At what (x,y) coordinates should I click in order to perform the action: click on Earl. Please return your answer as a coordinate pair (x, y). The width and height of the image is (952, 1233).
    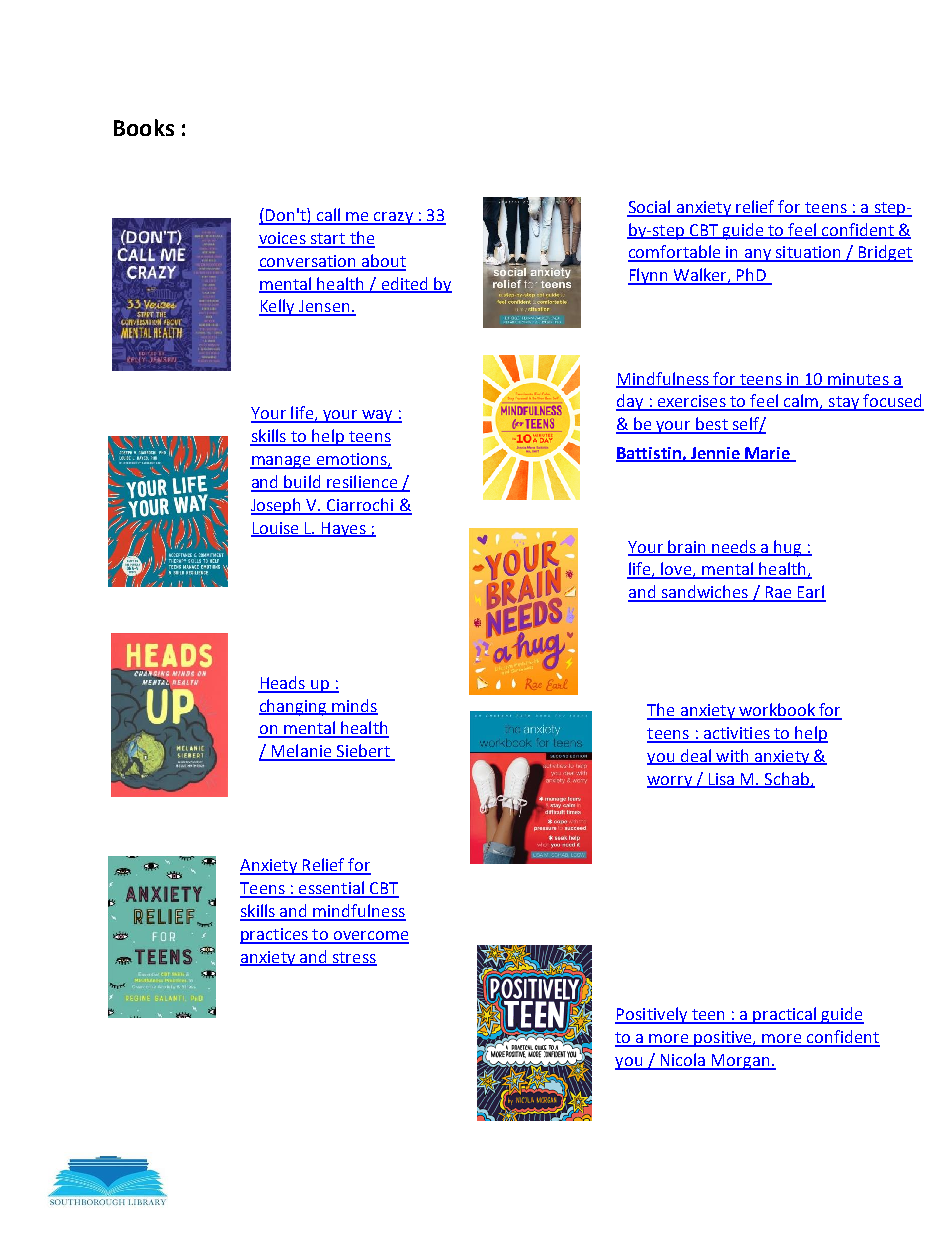
    Looking at the image, I should click on (811, 593).
